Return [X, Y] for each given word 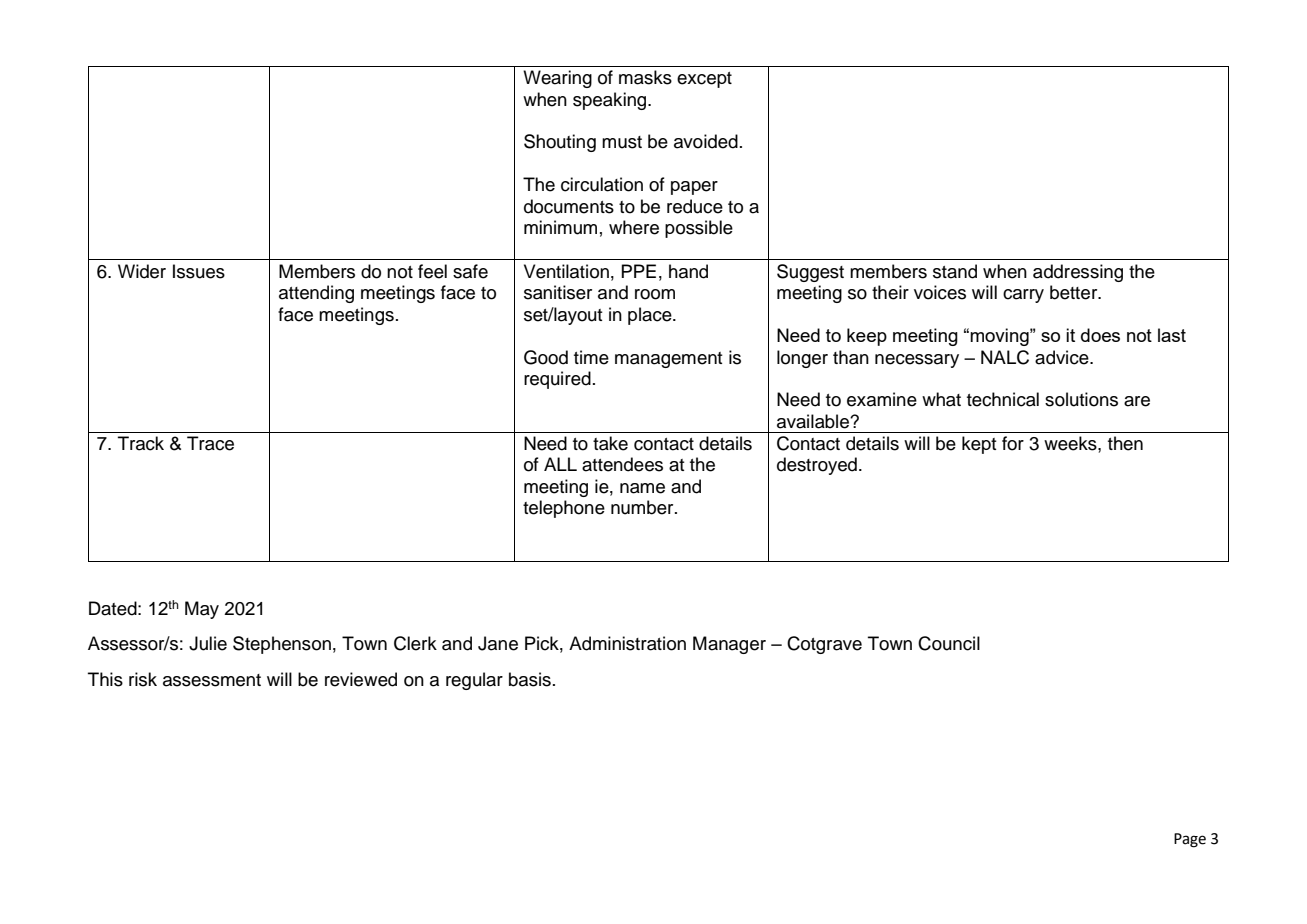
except [704, 80]
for [1013, 443]
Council [949, 643]
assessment [212, 680]
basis [530, 679]
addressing [1078, 273]
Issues [199, 271]
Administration [627, 643]
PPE [638, 271]
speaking [611, 101]
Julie [208, 643]
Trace [210, 443]
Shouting [560, 143]
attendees [622, 464]
